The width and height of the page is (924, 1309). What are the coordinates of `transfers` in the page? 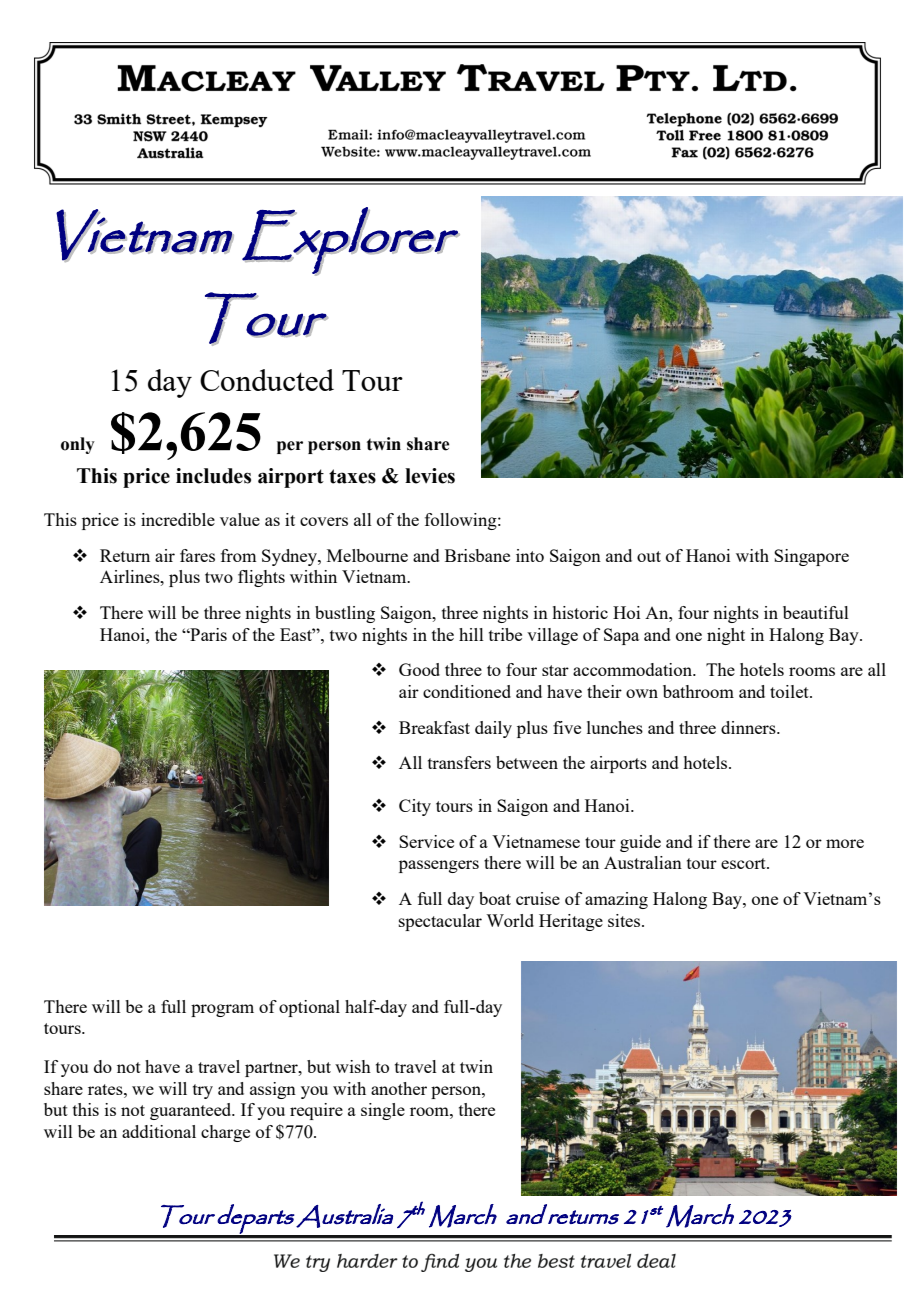 It's located at (459, 762).
